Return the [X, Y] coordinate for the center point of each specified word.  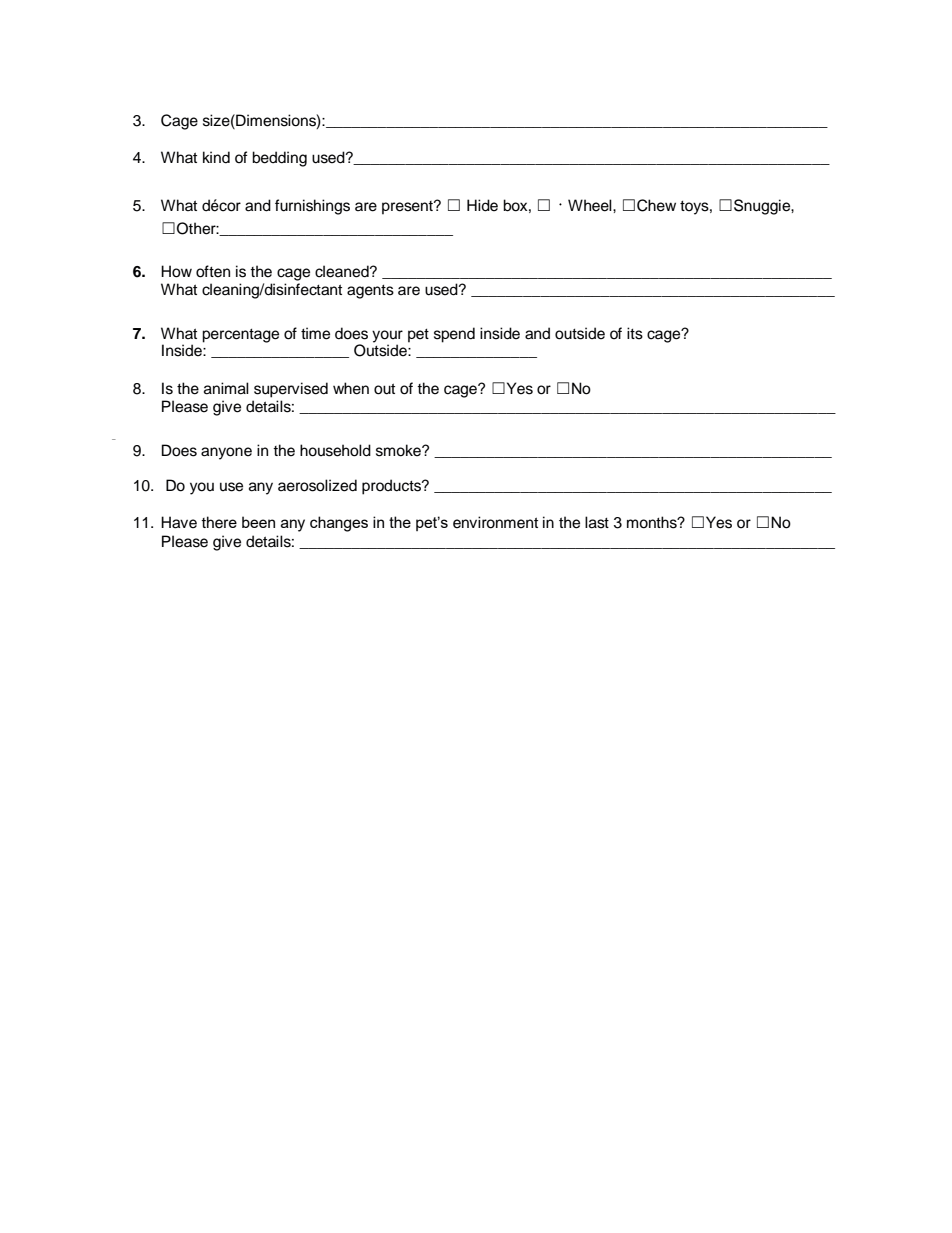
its [635, 333]
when [351, 388]
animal [226, 388]
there [219, 522]
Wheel [591, 205]
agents [370, 292]
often [213, 271]
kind [216, 157]
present [408, 208]
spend [454, 335]
